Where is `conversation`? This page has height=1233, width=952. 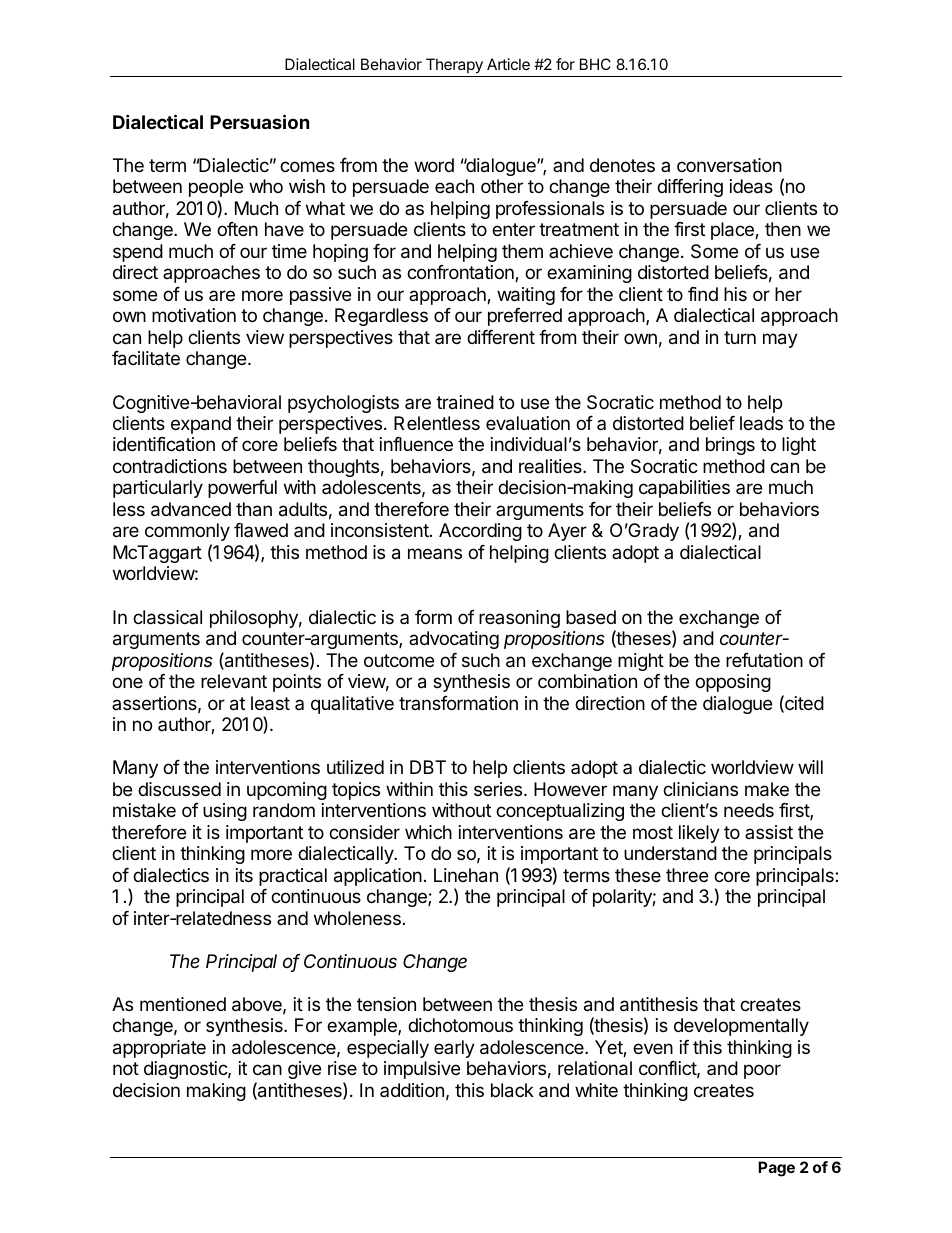
conversation is located at coordinates (729, 165).
